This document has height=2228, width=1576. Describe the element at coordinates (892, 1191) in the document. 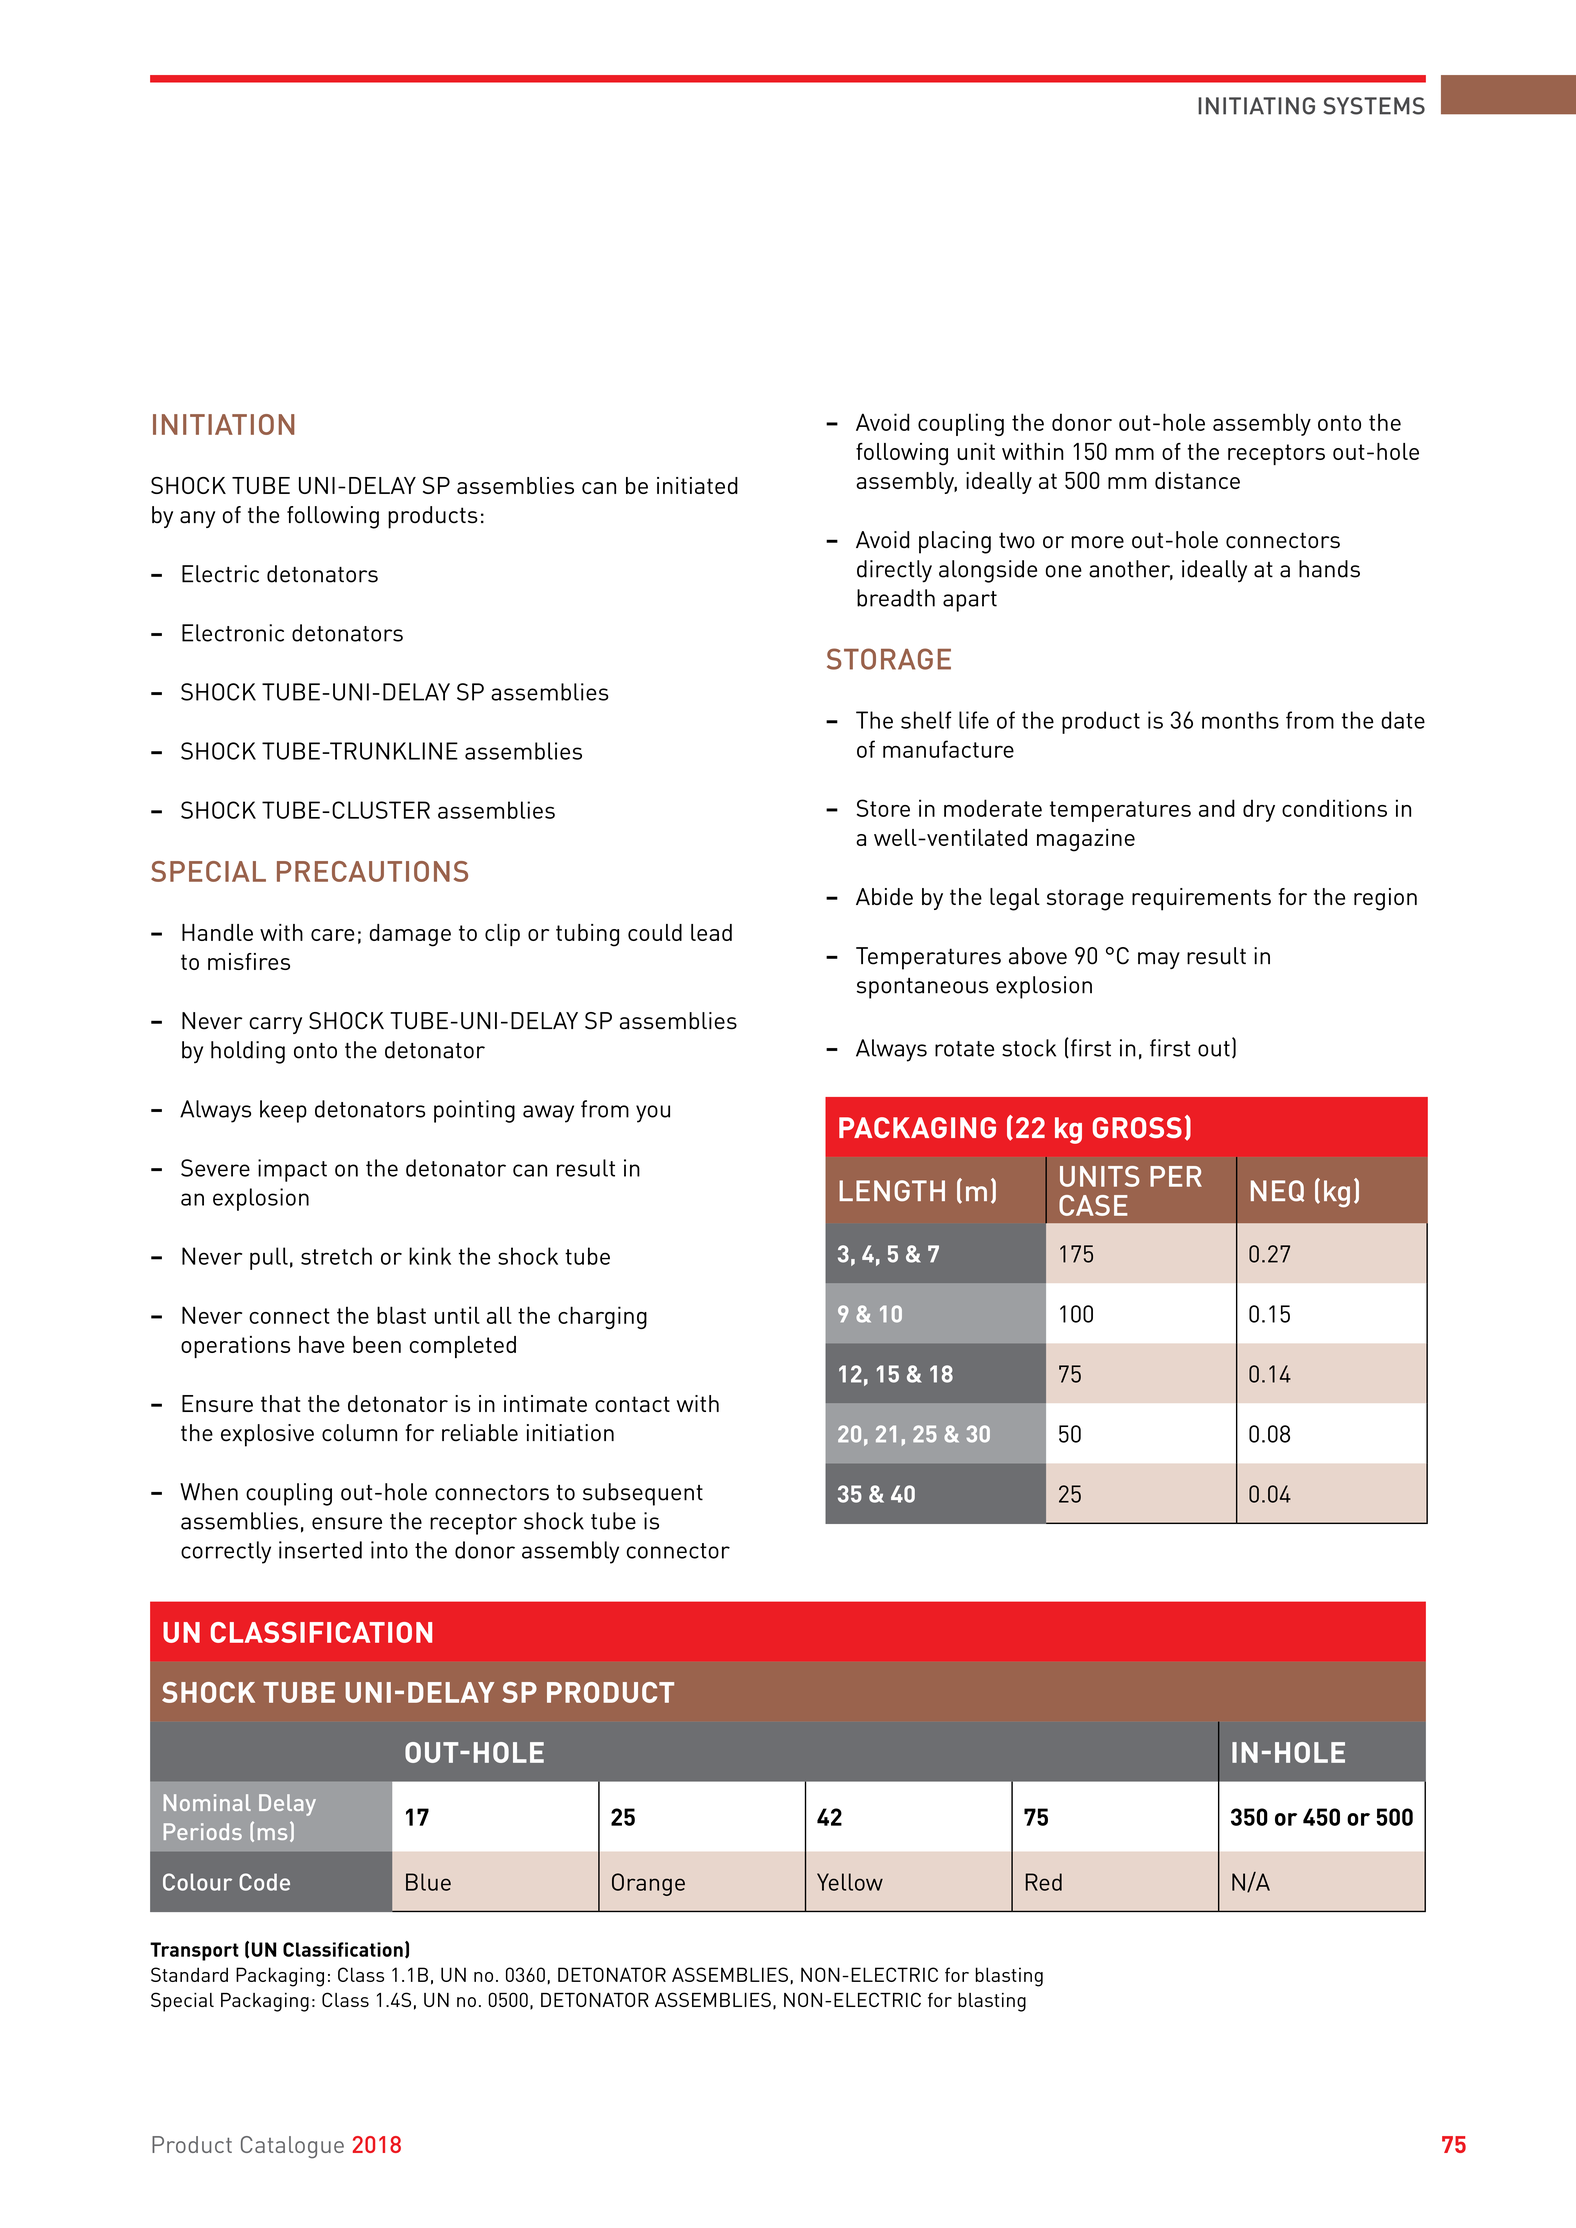

I see `LENGTH` at that location.
